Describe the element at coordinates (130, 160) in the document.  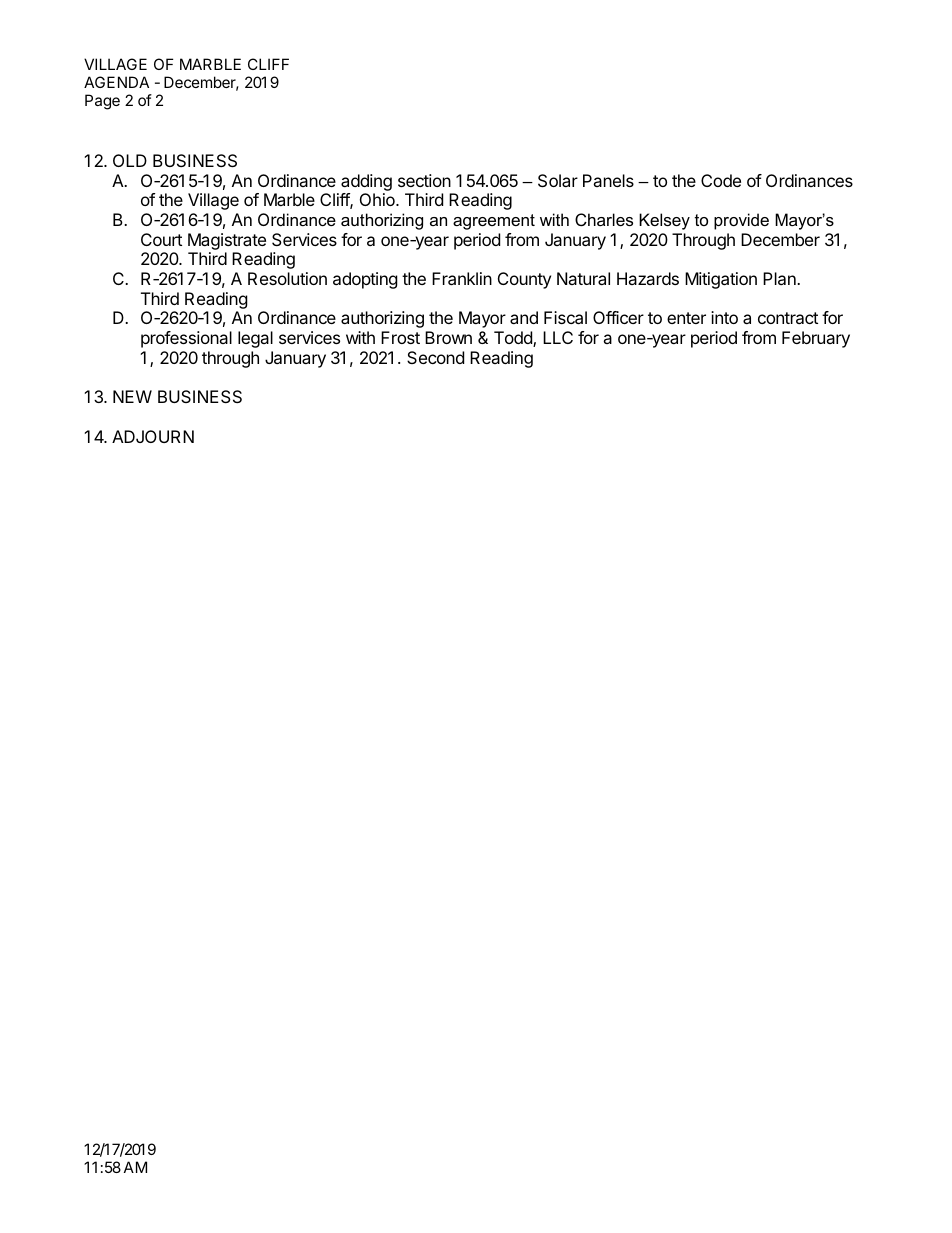
I see `OLD` at that location.
